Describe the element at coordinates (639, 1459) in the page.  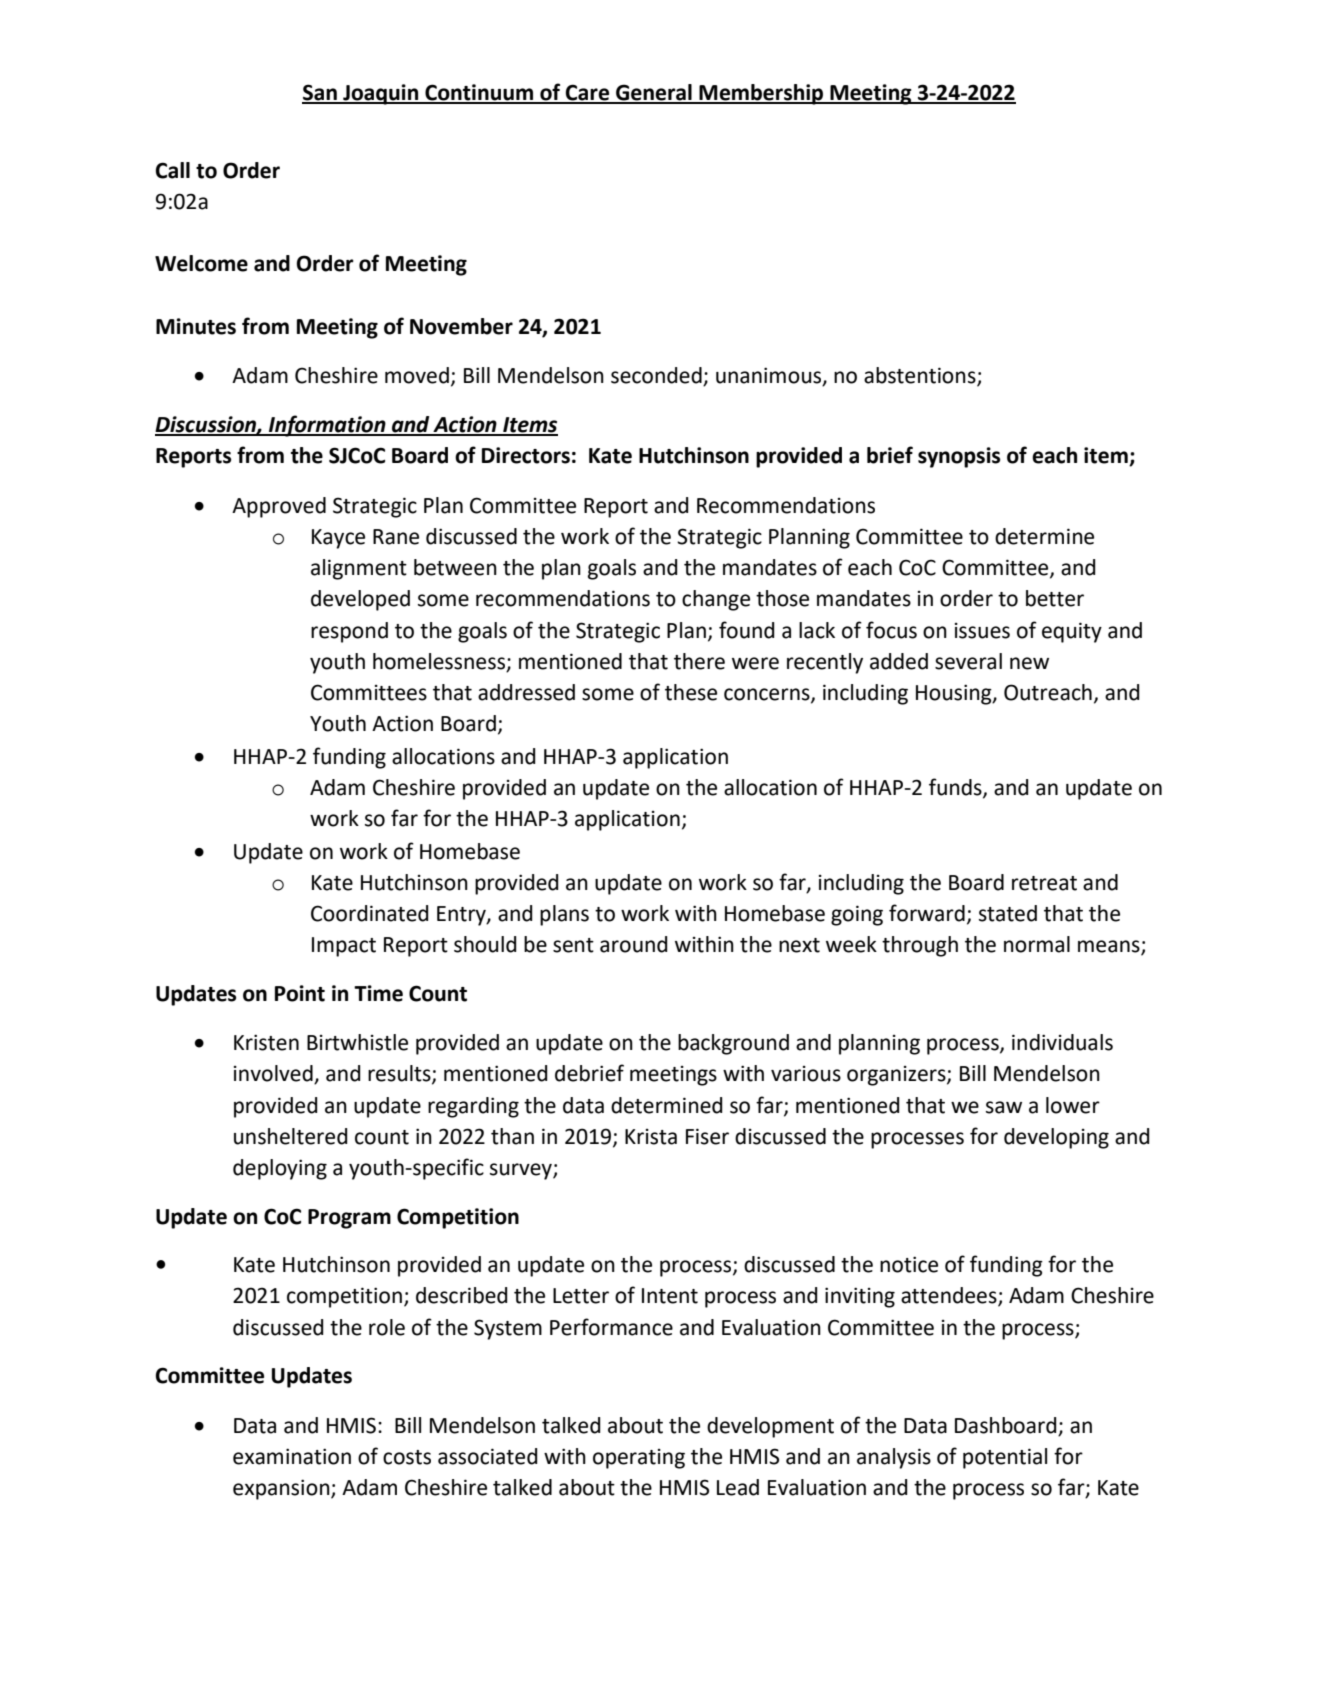
I see `operating` at that location.
